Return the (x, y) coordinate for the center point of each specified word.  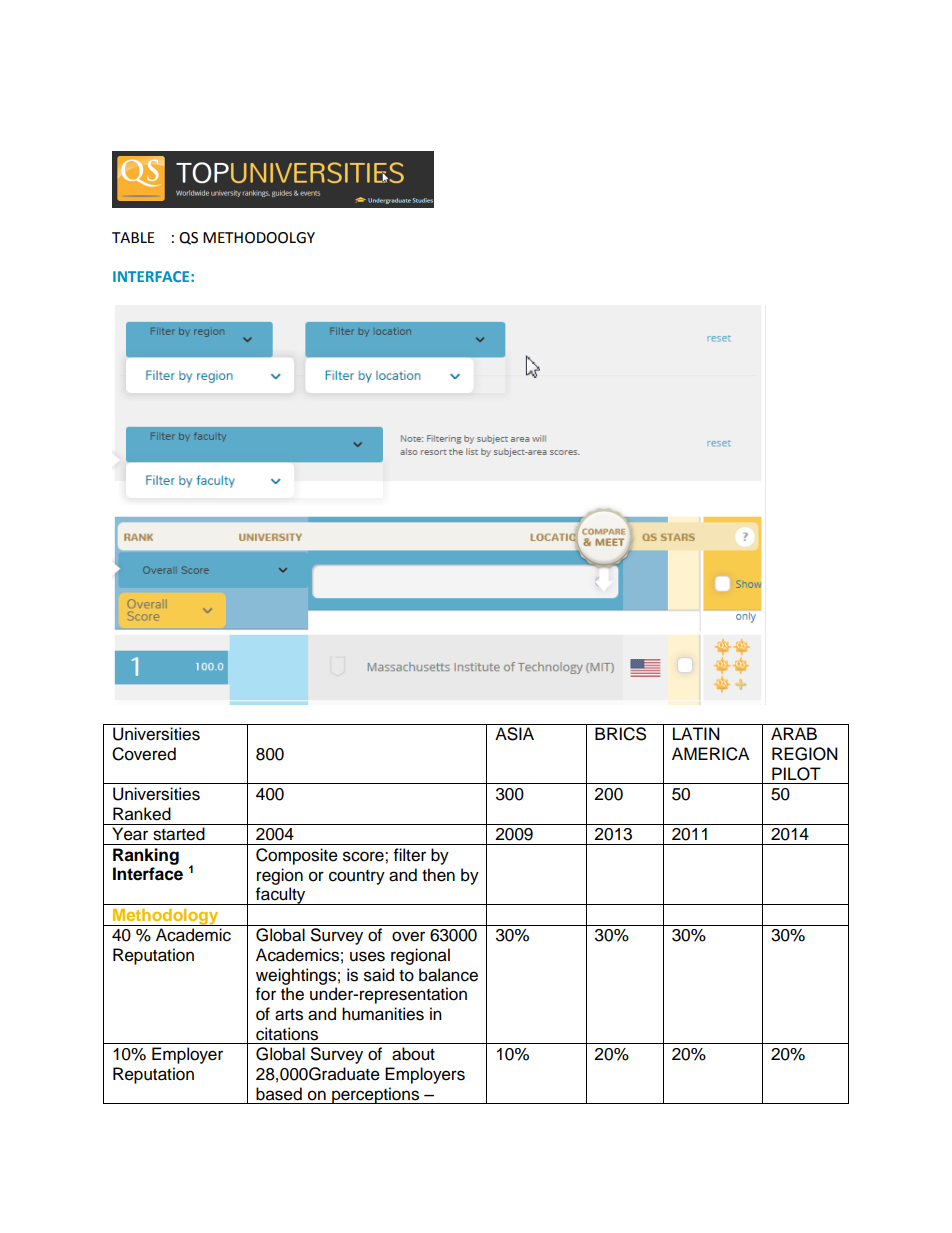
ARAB (794, 733)
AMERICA (710, 754)
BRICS (620, 734)
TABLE (133, 237)
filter (410, 855)
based (279, 1094)
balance (448, 975)
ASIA (514, 734)
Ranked (142, 814)
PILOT (796, 774)
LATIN (696, 733)
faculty (281, 896)
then (438, 875)
